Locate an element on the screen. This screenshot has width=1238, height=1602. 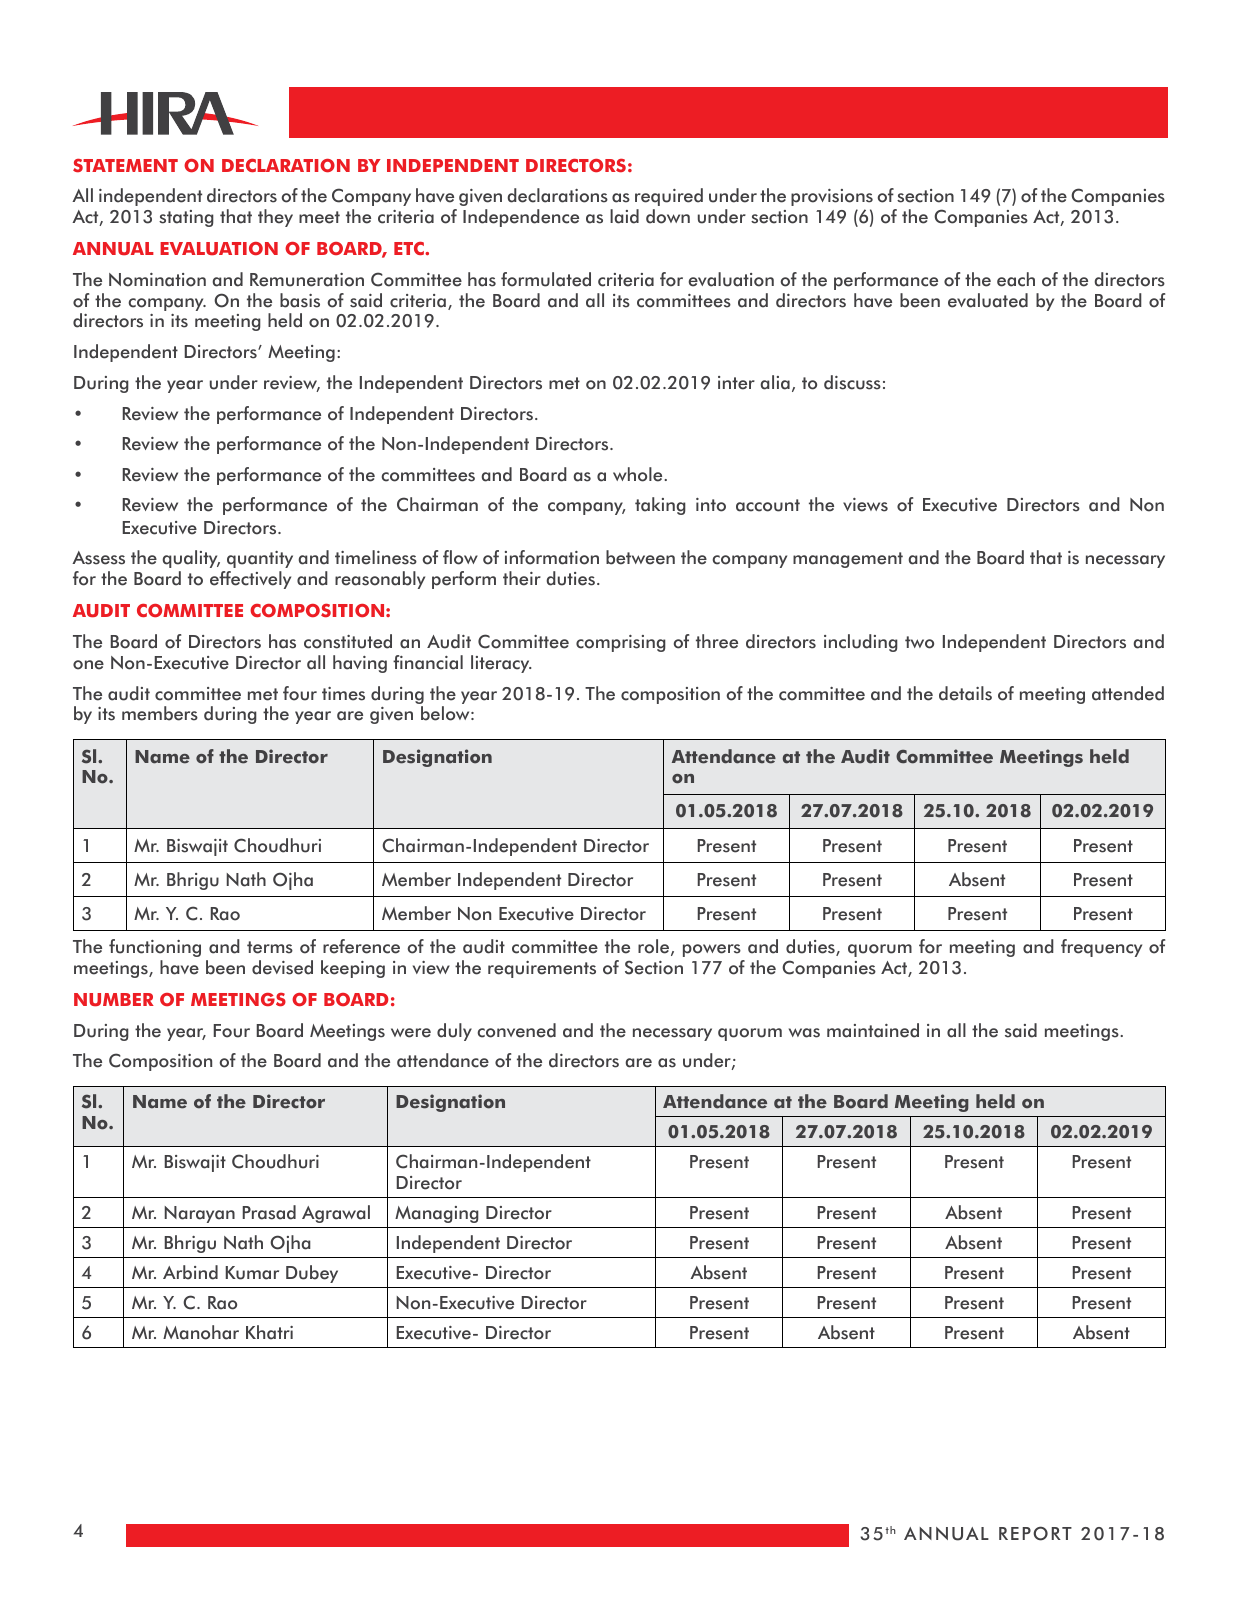
laid is located at coordinates (624, 216).
